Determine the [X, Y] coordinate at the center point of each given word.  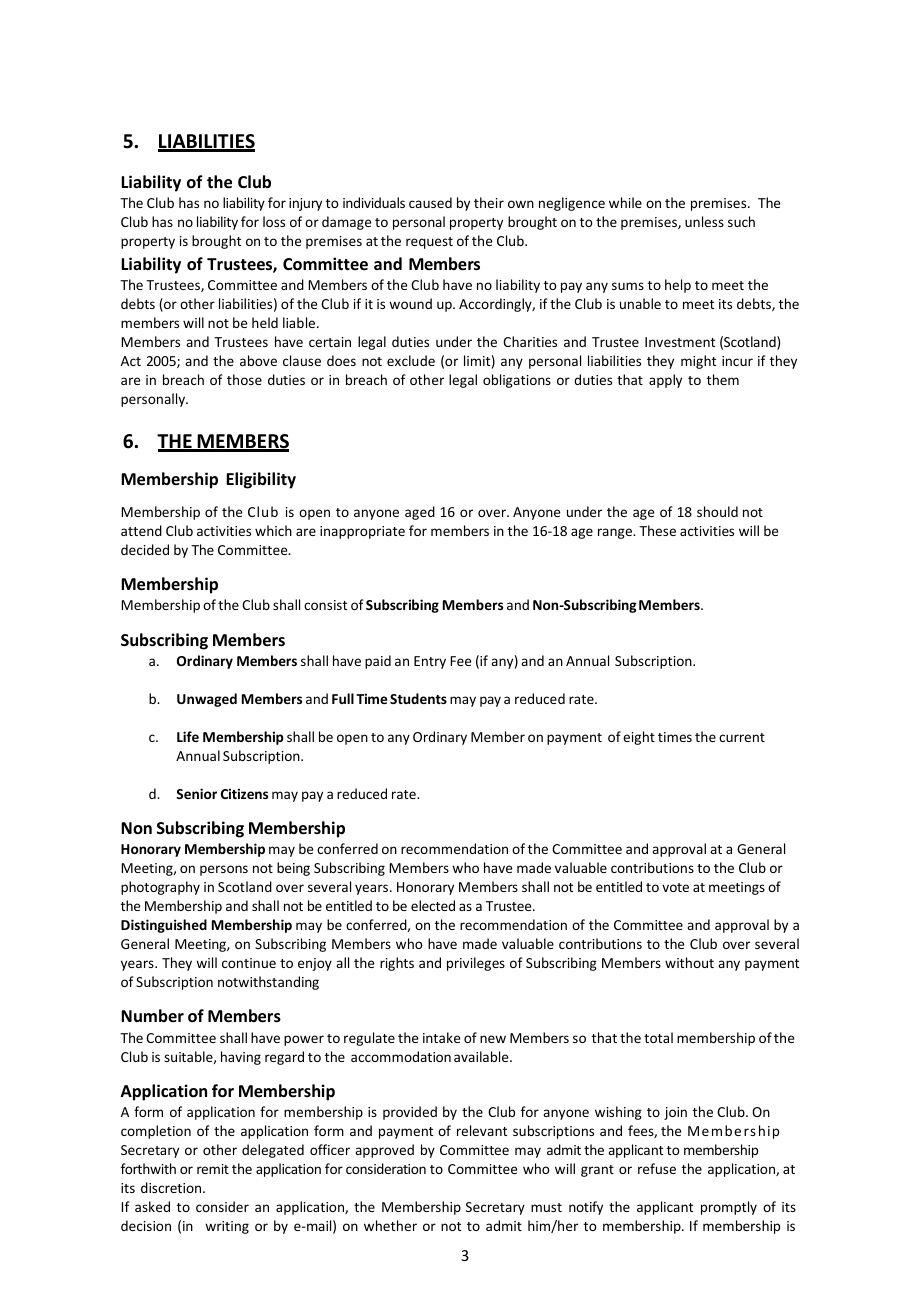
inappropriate [362, 532]
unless [704, 221]
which [273, 530]
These [657, 530]
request [429, 243]
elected [433, 905]
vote [675, 887]
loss [274, 221]
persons [224, 870]
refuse [657, 1168]
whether [390, 1225]
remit [213, 1169]
